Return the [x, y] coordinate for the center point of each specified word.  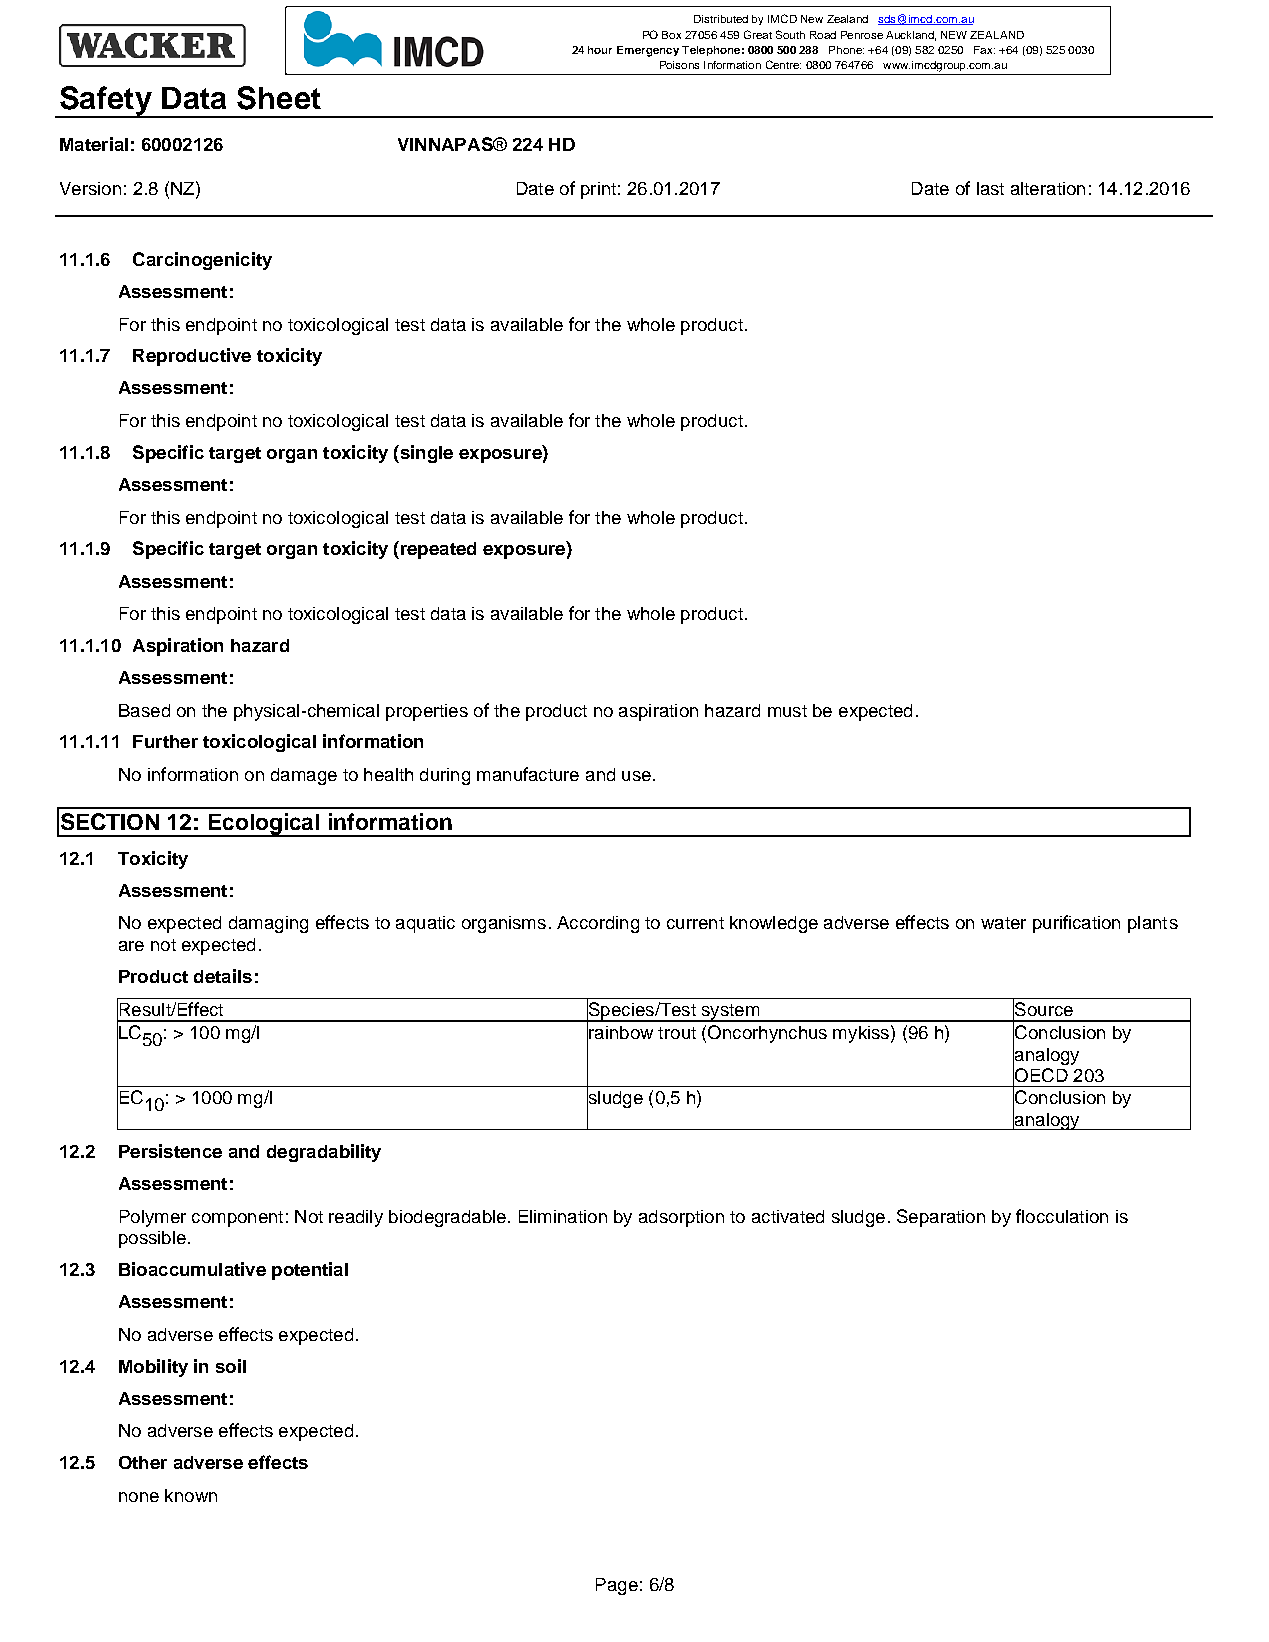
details [223, 976]
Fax [984, 50]
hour [600, 50]
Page [617, 1586]
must [787, 711]
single [425, 454]
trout [677, 1033]
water [1003, 923]
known [191, 1495]
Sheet [279, 98]
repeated [437, 550]
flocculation [1062, 1216]
